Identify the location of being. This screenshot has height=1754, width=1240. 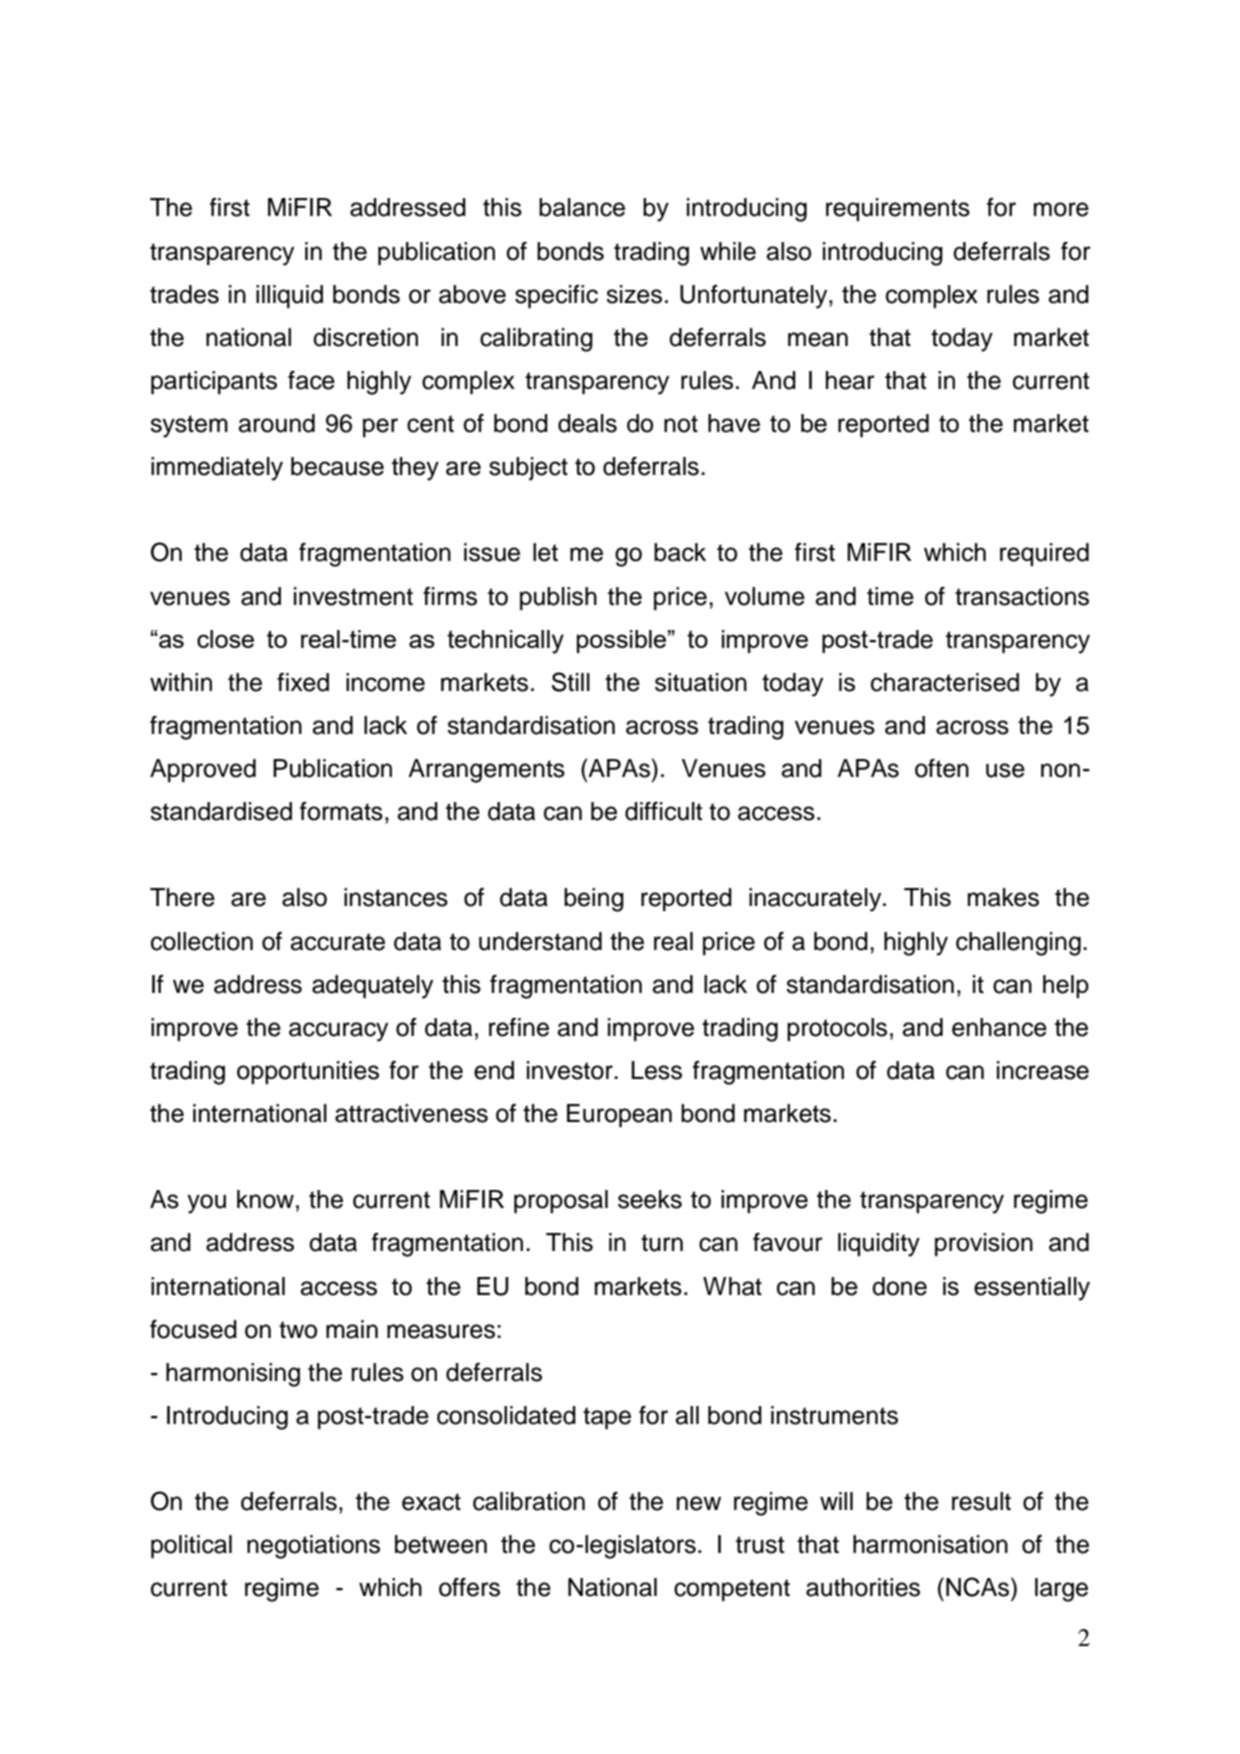
(594, 900).
